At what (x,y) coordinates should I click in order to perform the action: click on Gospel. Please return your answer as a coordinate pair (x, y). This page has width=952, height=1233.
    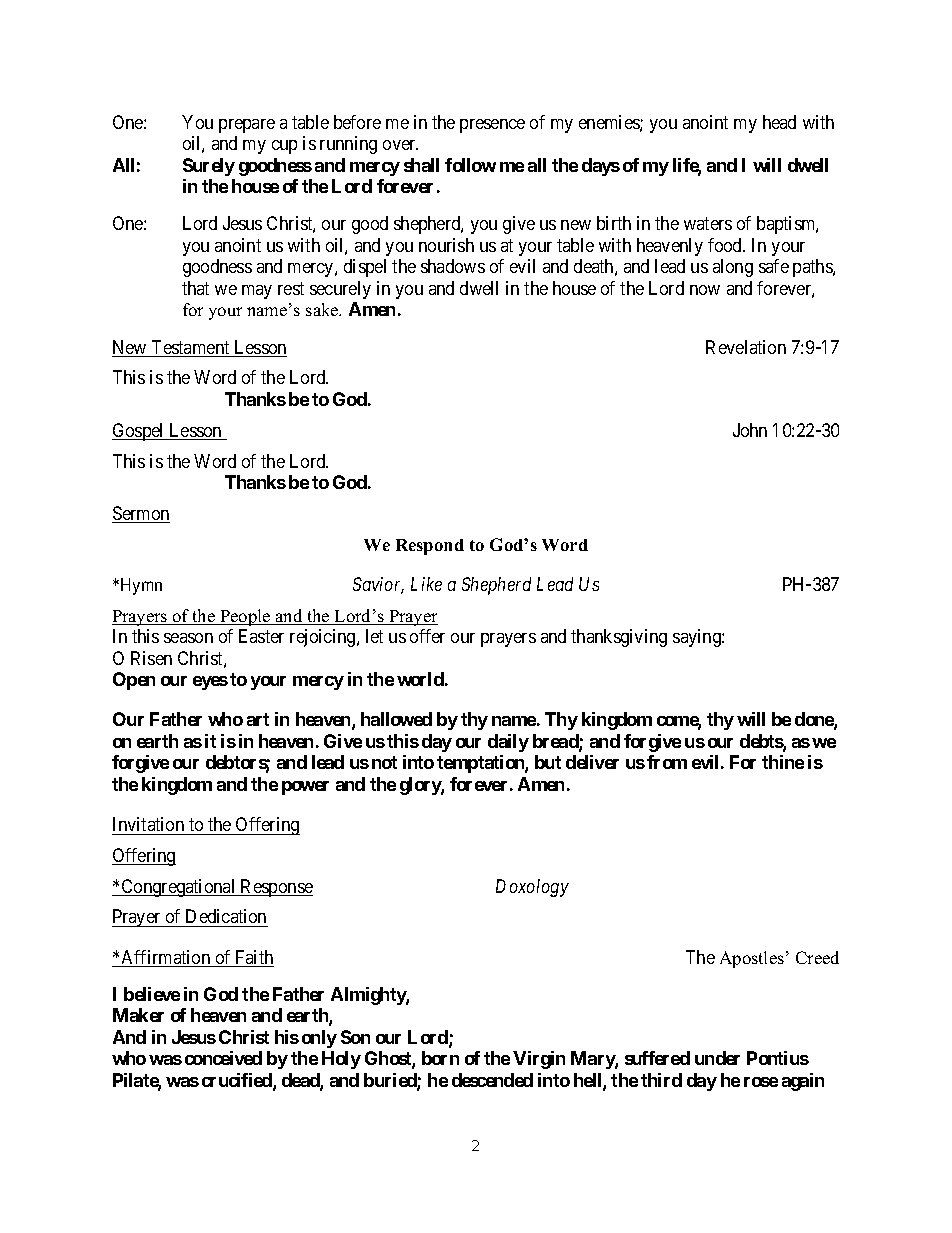
    Looking at the image, I should click on (139, 432).
